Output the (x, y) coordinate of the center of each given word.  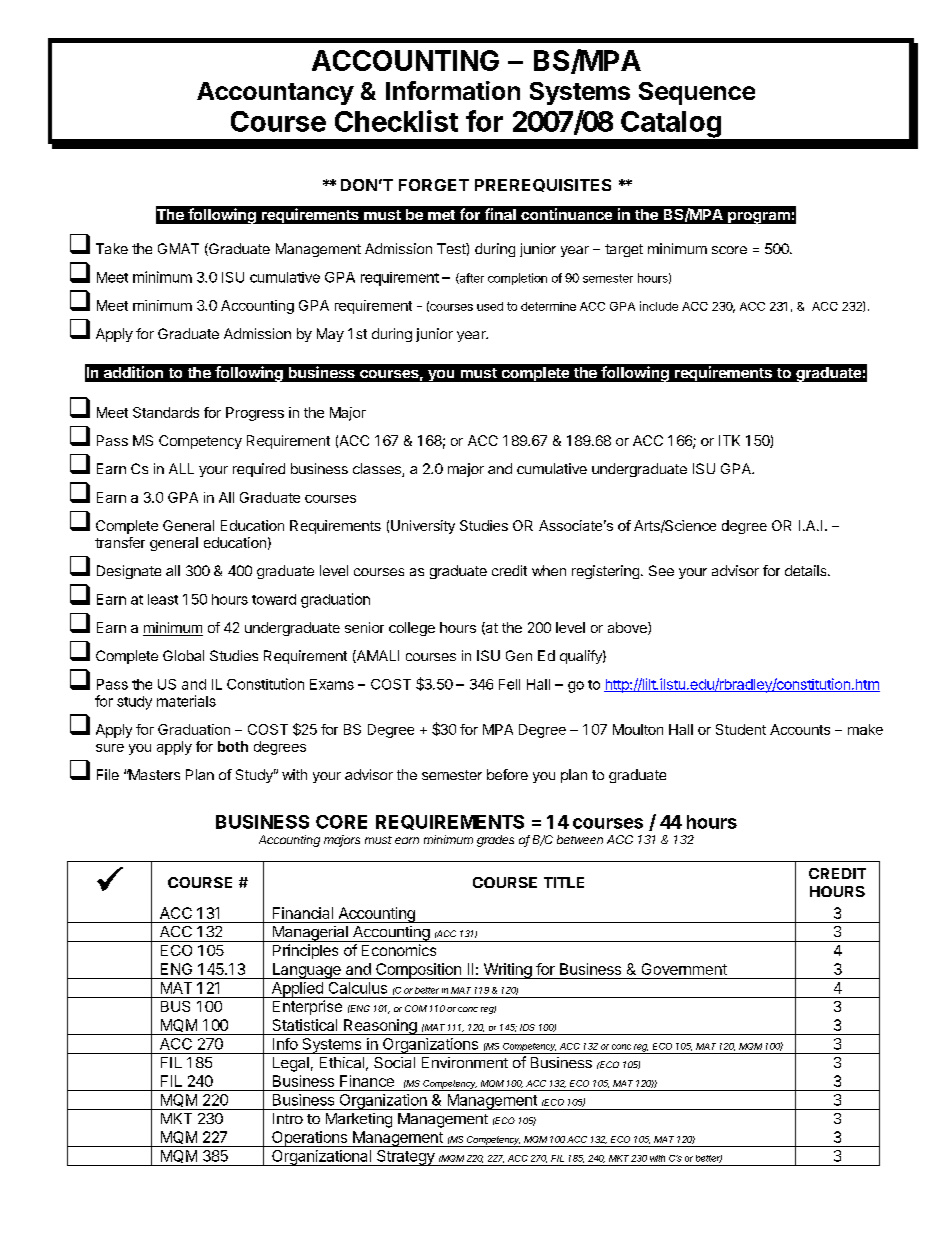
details (807, 570)
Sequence (697, 93)
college (412, 629)
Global (183, 655)
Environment (465, 1062)
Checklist (396, 121)
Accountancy (275, 93)
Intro (288, 1118)
